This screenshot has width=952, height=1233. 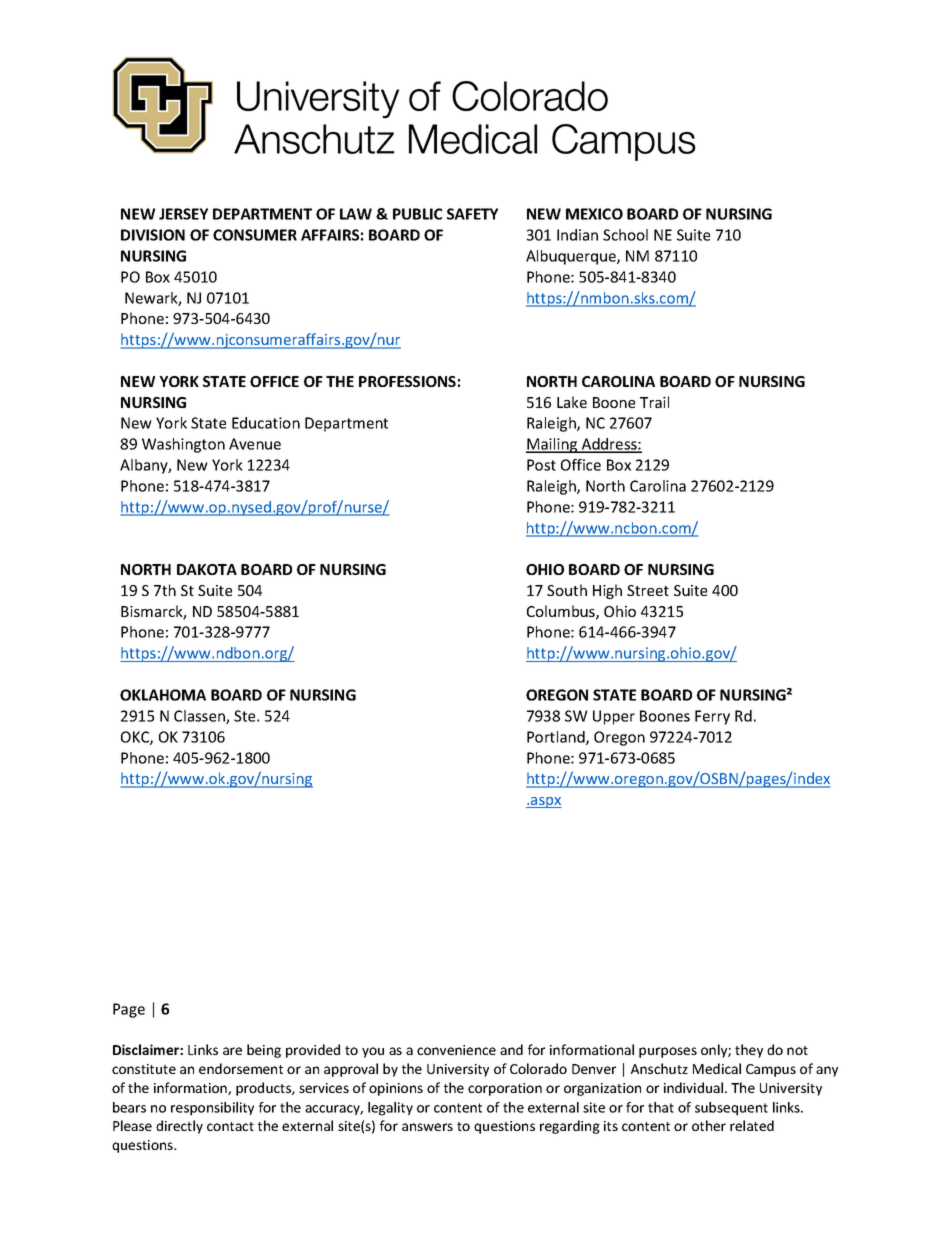 I want to click on Portland, so click(x=557, y=738).
